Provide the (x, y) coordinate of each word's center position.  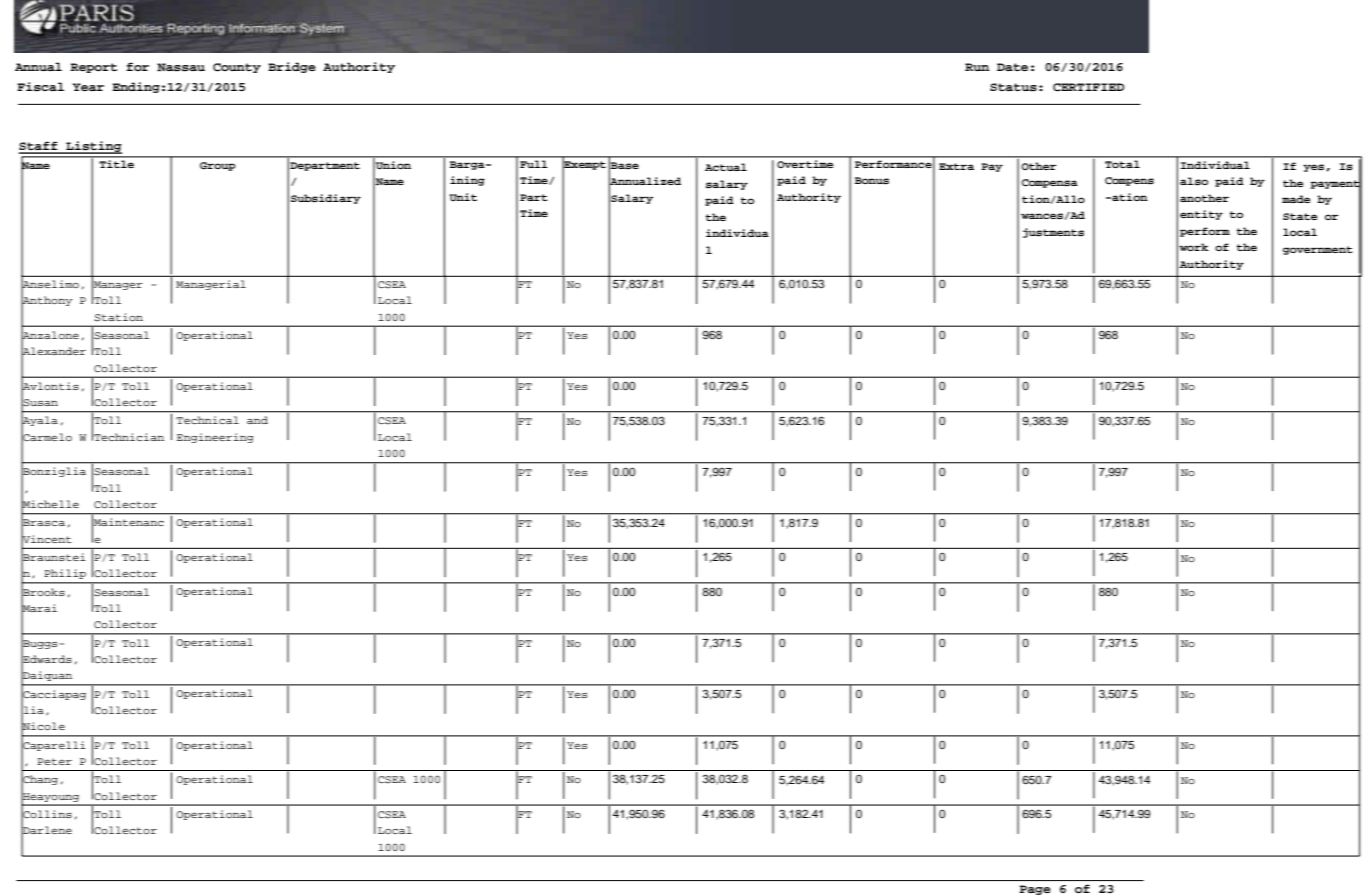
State (1300, 216)
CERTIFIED (1088, 87)
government (1318, 250)
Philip (65, 574)
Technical (207, 420)
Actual (726, 167)
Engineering (215, 438)
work (1194, 247)
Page (1035, 890)
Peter (54, 761)
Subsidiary (326, 199)
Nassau (181, 67)
